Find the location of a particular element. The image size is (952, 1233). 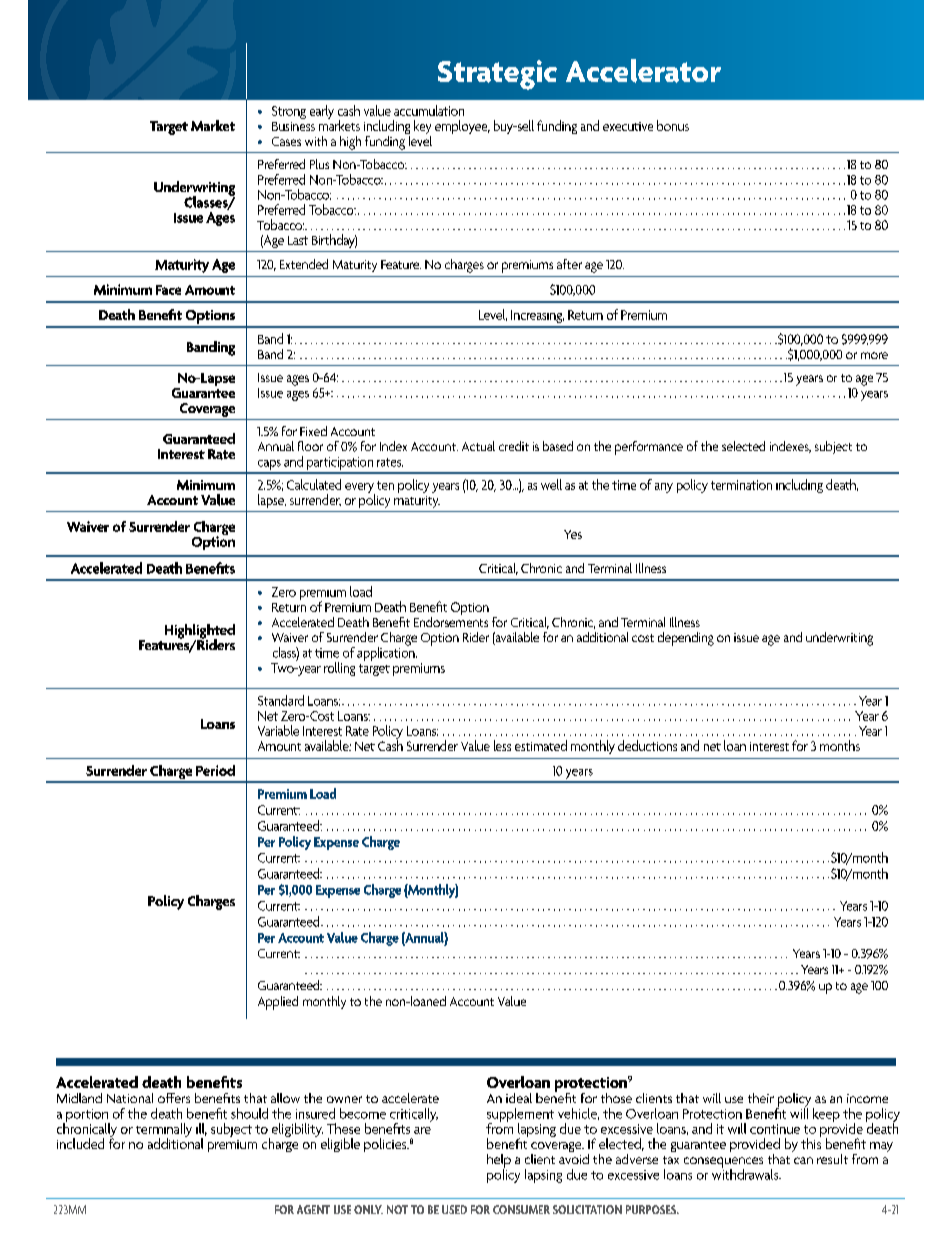

Strong is located at coordinates (289, 112).
